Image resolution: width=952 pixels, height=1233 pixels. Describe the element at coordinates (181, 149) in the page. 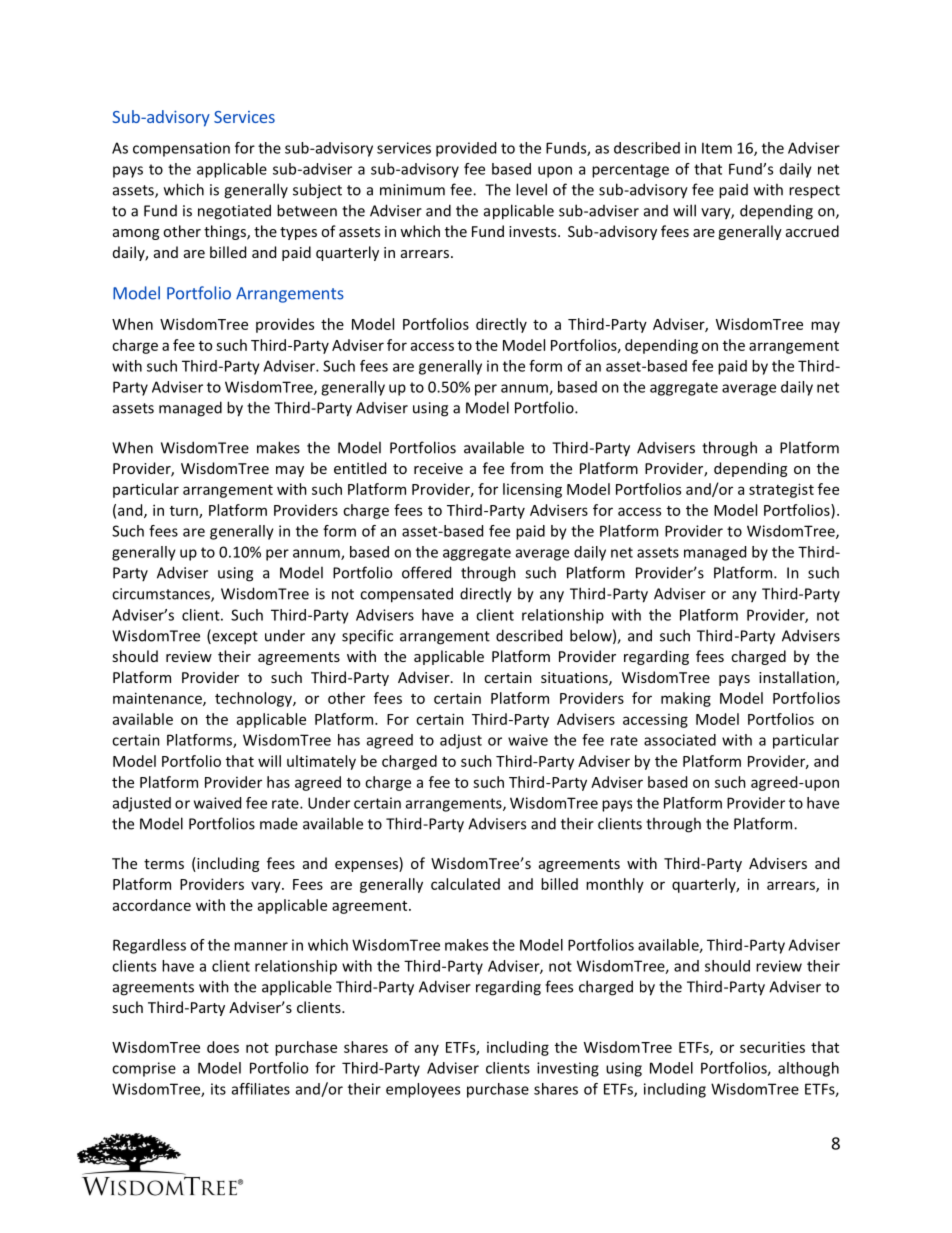

I see `compensation` at that location.
